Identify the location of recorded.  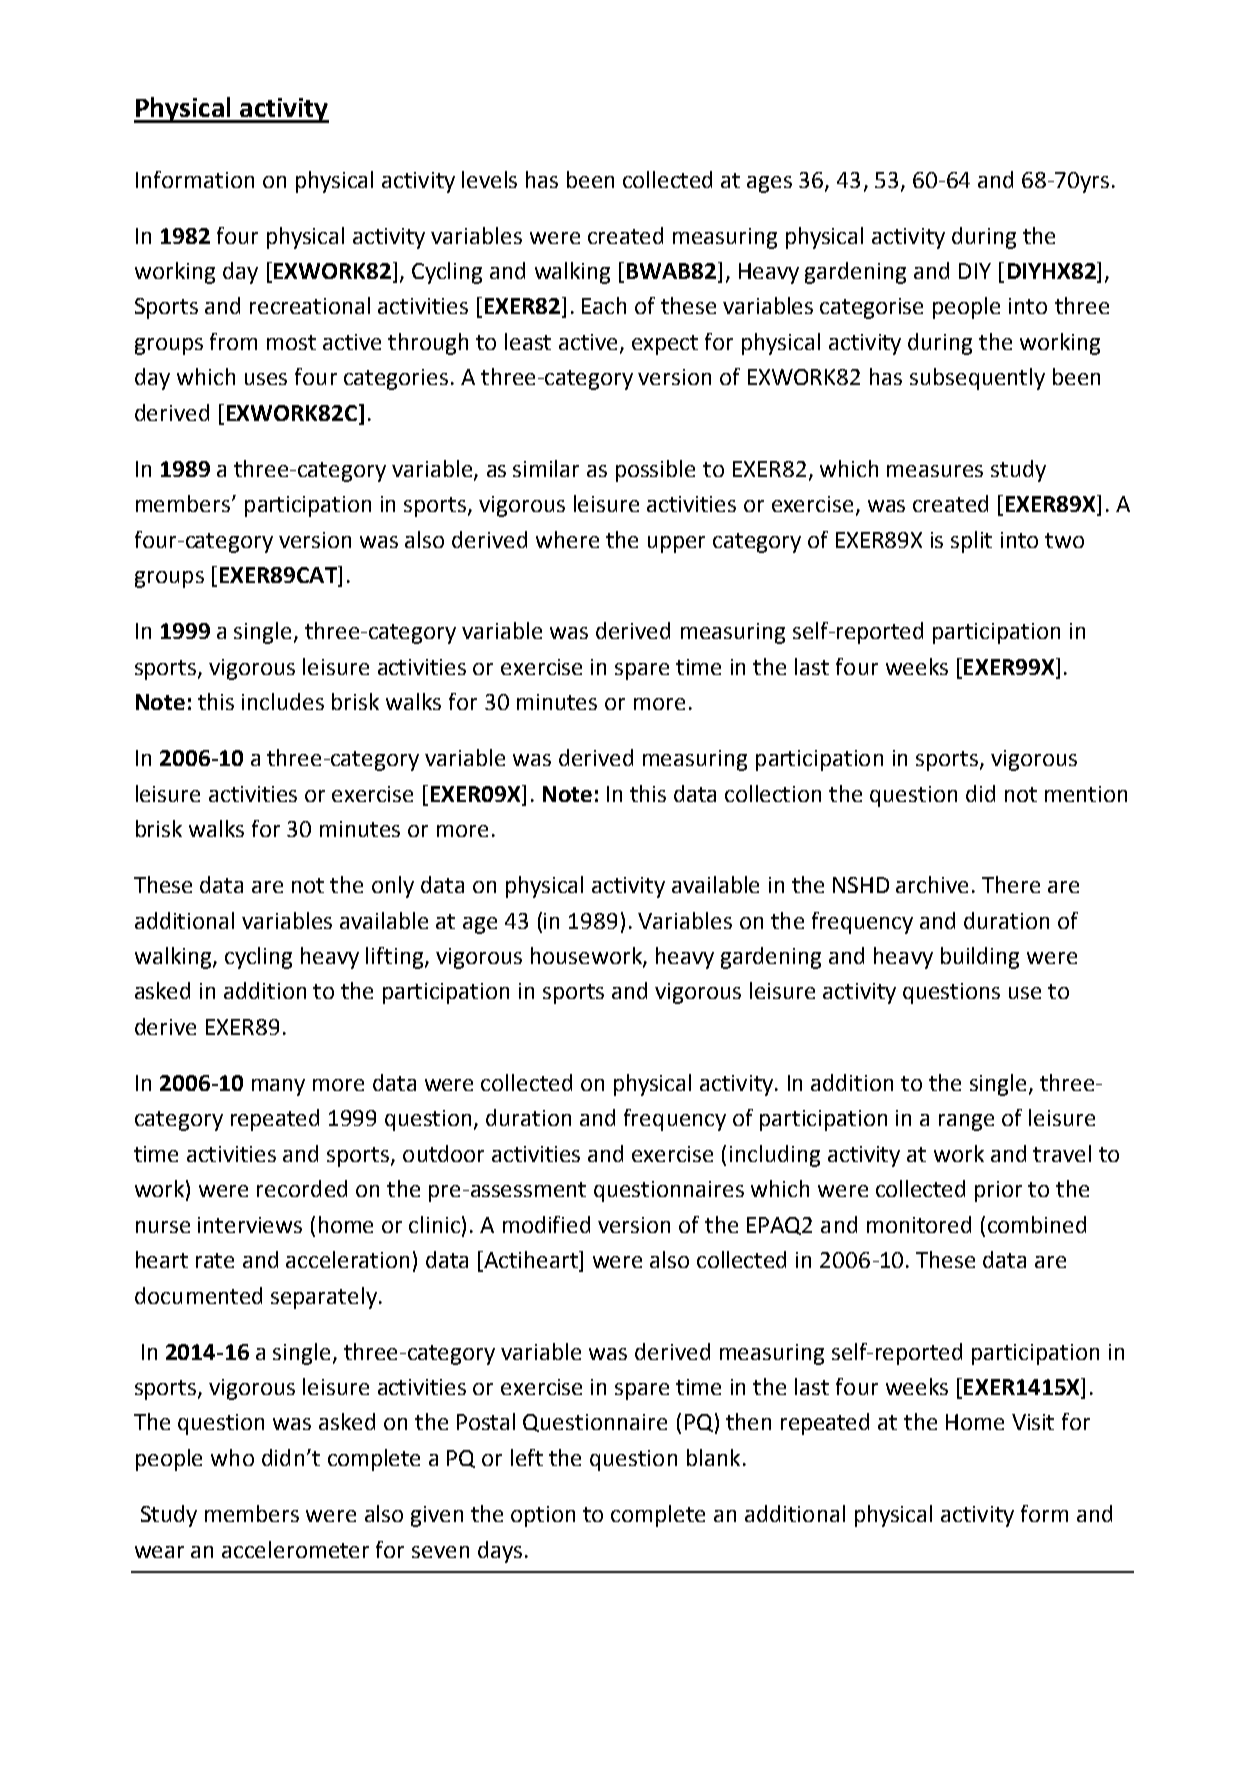
(302, 1188).
